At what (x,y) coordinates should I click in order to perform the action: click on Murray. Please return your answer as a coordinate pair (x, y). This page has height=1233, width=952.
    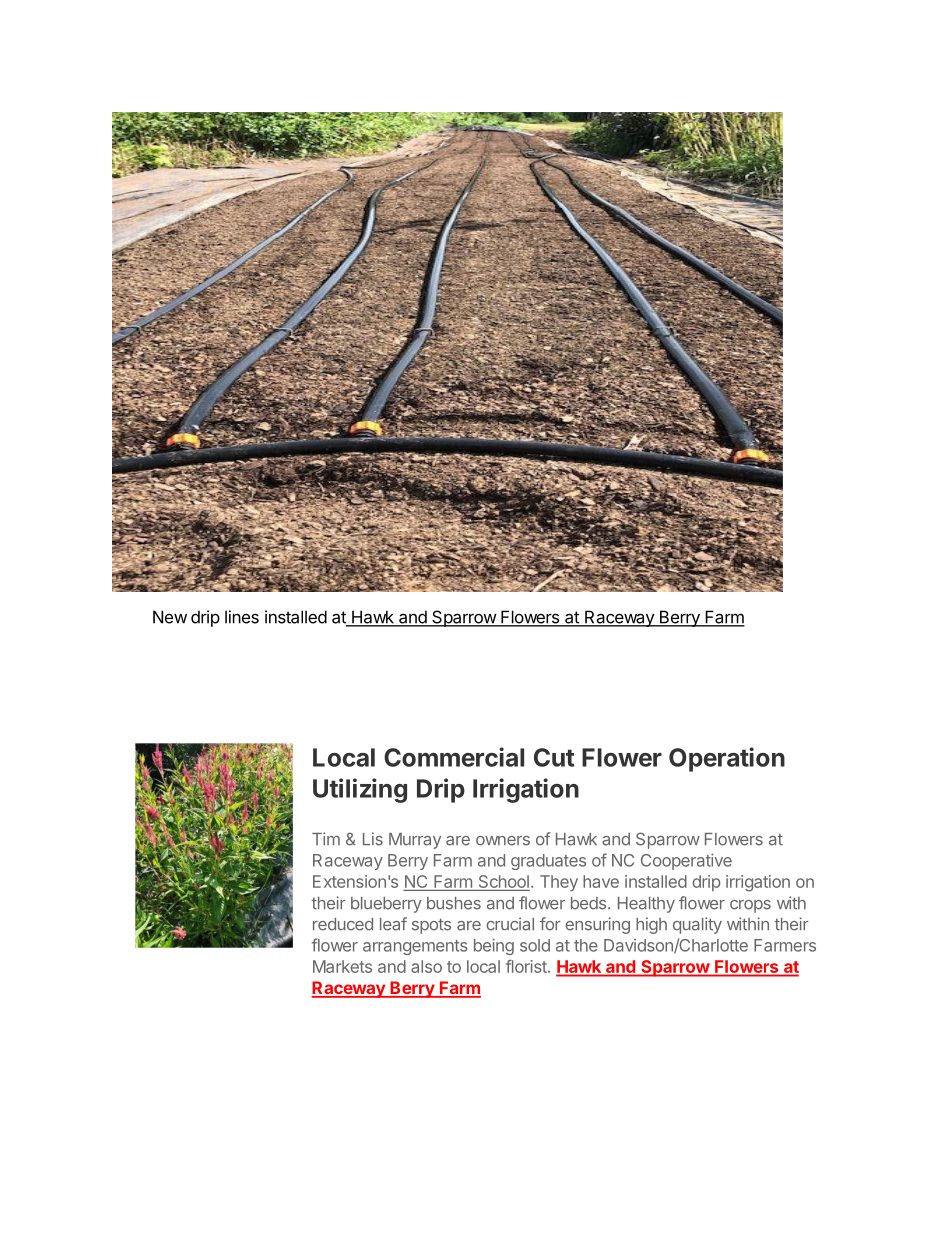
    Looking at the image, I should click on (415, 841).
